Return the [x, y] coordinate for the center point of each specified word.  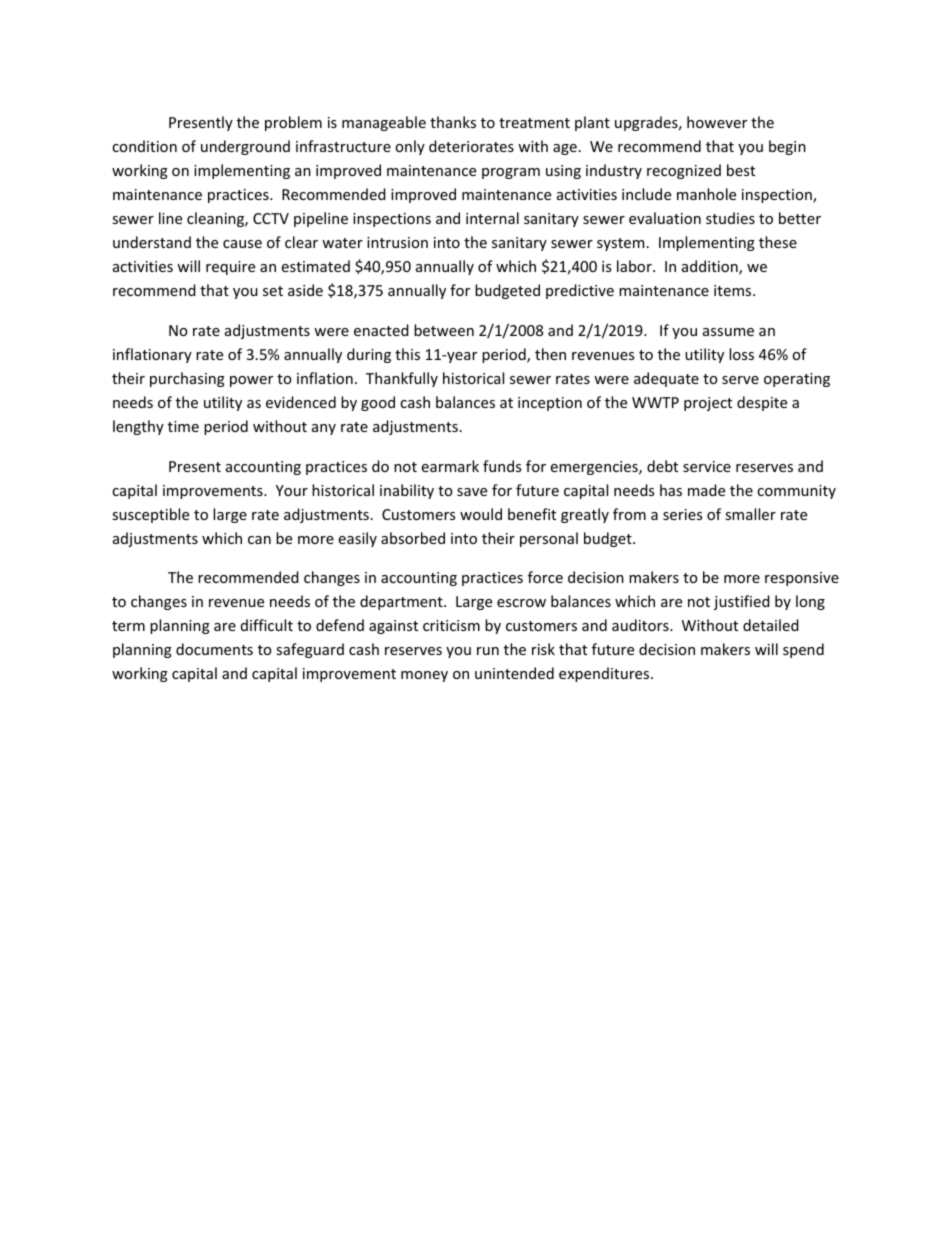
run [488, 651]
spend [803, 650]
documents [214, 649]
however [717, 122]
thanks [453, 122]
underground [245, 147]
